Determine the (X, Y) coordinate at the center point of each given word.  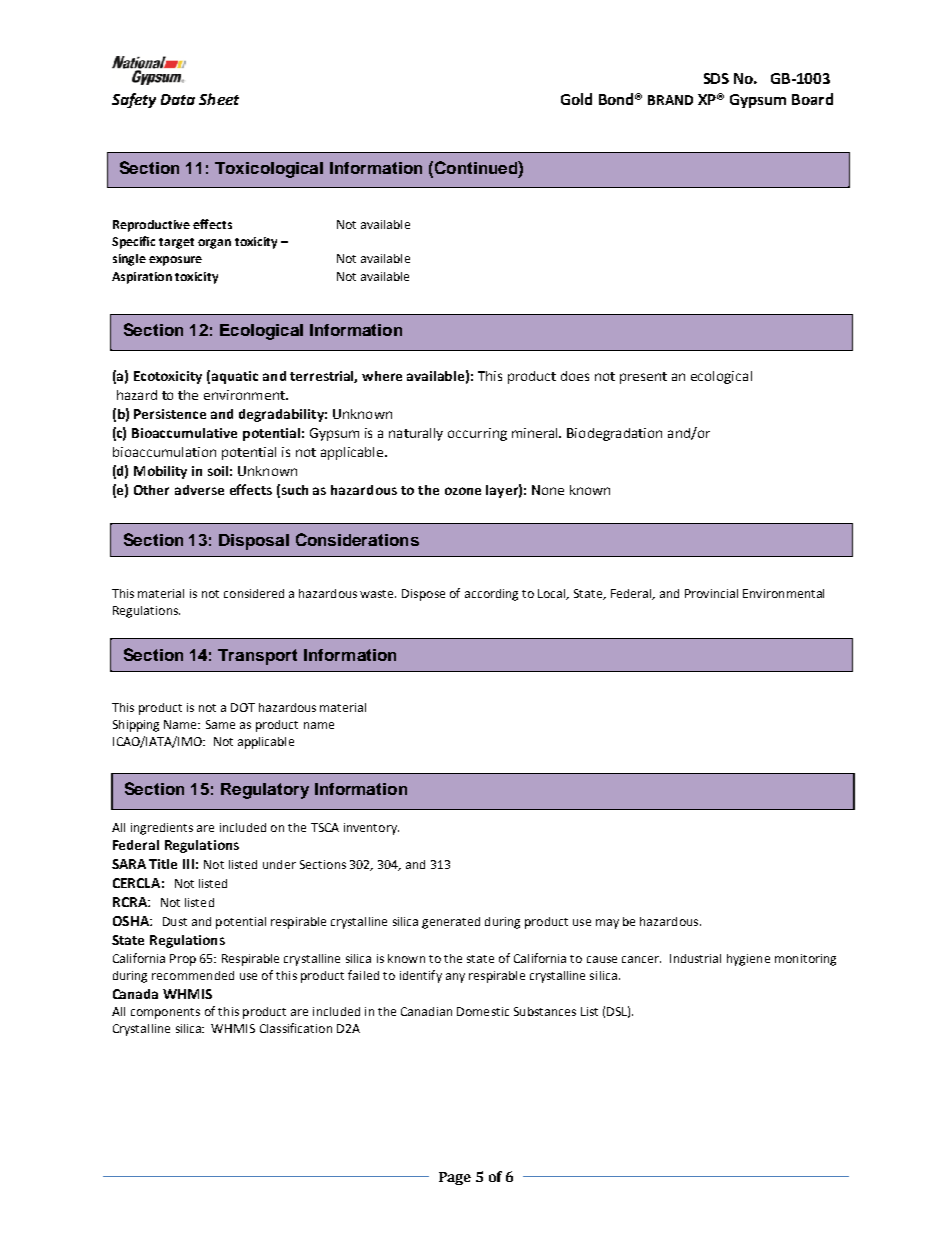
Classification (296, 1028)
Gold (576, 99)
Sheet (219, 99)
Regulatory (265, 791)
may (607, 924)
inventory (371, 829)
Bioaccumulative (184, 433)
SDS (716, 78)
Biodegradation (614, 434)
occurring (477, 434)
